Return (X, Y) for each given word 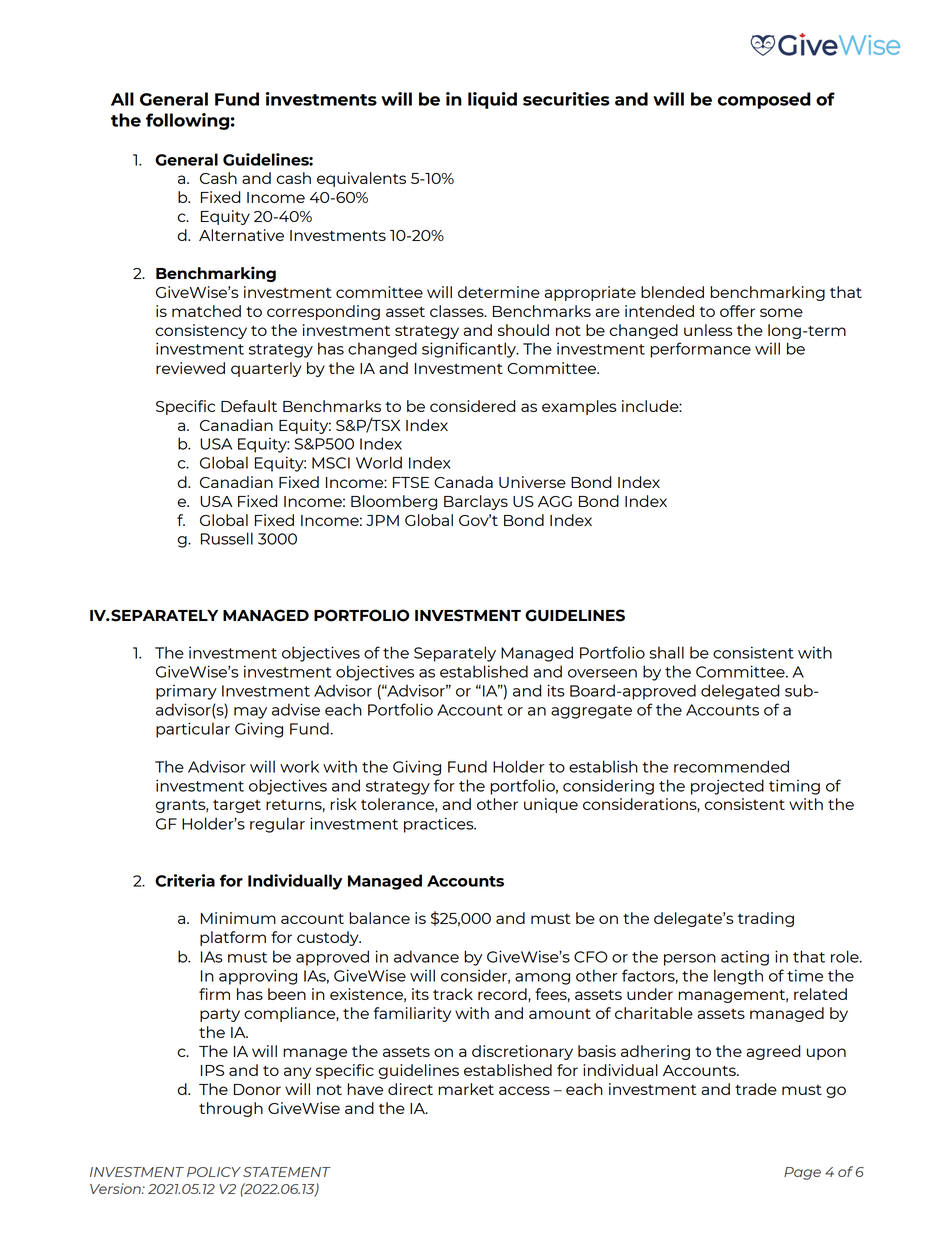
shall (666, 652)
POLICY (214, 1172)
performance (700, 350)
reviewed (190, 368)
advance (426, 956)
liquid (492, 100)
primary (186, 692)
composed (764, 100)
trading (766, 919)
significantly (470, 350)
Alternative (241, 235)
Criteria (185, 880)
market (466, 1089)
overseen (602, 673)
